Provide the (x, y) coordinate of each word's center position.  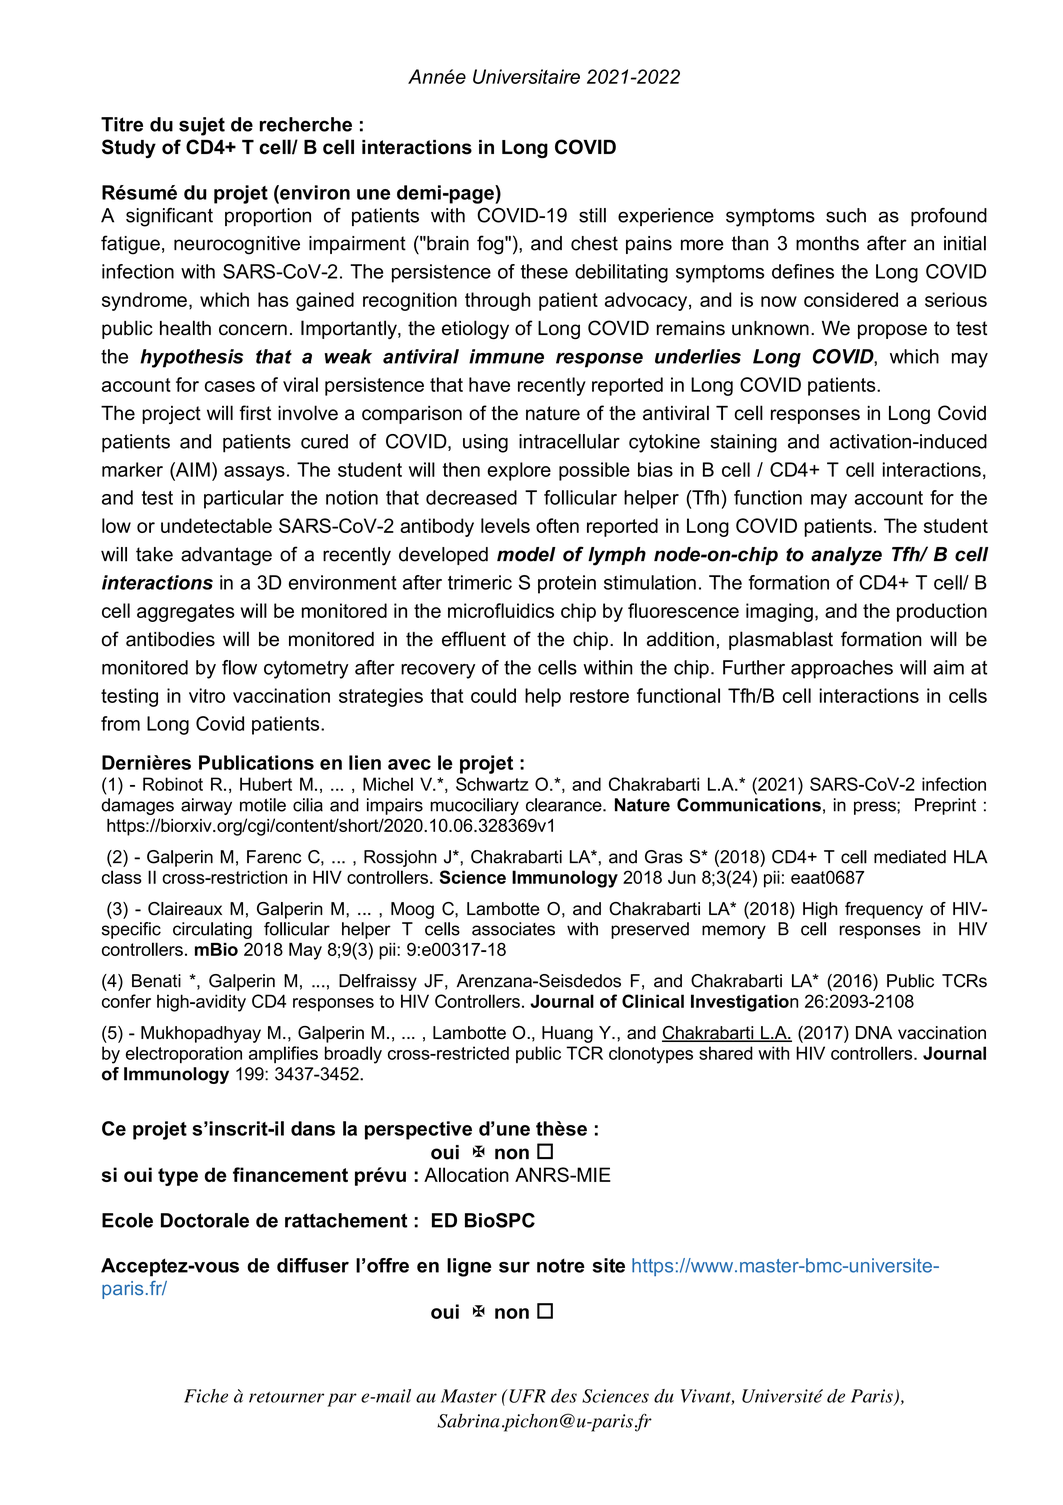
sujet (202, 126)
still (592, 215)
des (564, 1396)
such (846, 215)
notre (561, 1266)
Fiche (206, 1396)
